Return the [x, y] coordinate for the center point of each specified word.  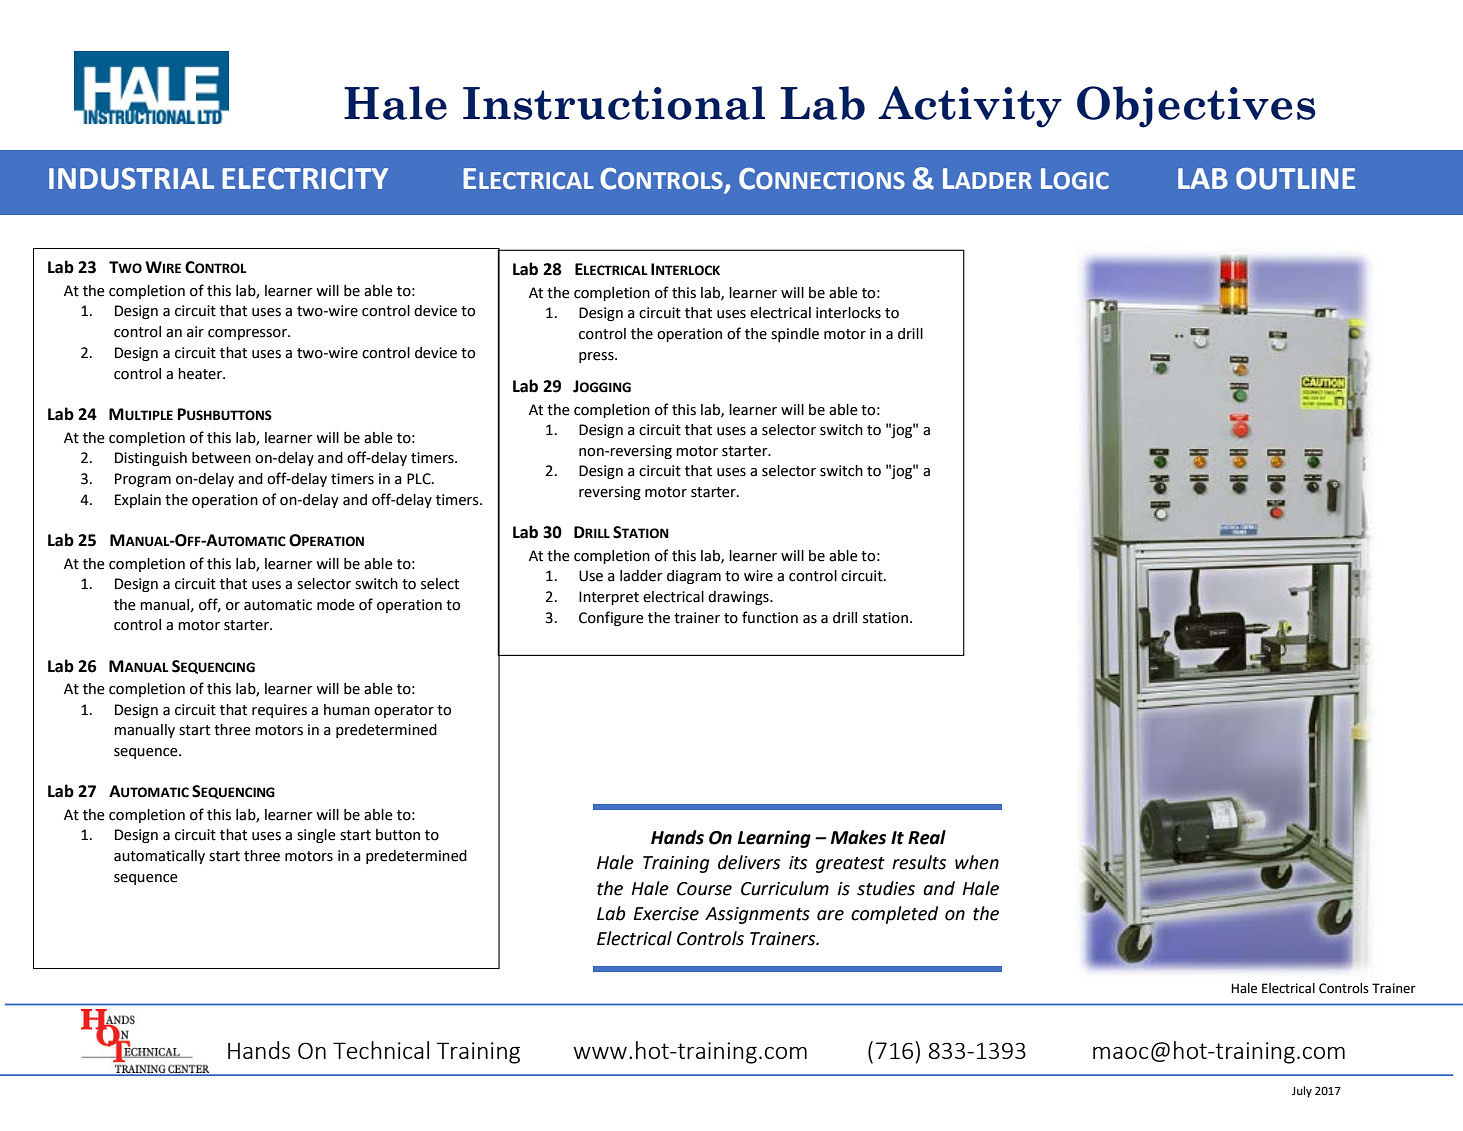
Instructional [614, 103]
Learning [774, 839]
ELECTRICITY [305, 179]
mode [336, 605]
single [316, 836]
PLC [420, 479]
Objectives [1196, 107]
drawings [739, 598]
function [770, 617]
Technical [381, 1050]
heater [201, 374]
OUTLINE [1295, 179]
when [977, 862]
